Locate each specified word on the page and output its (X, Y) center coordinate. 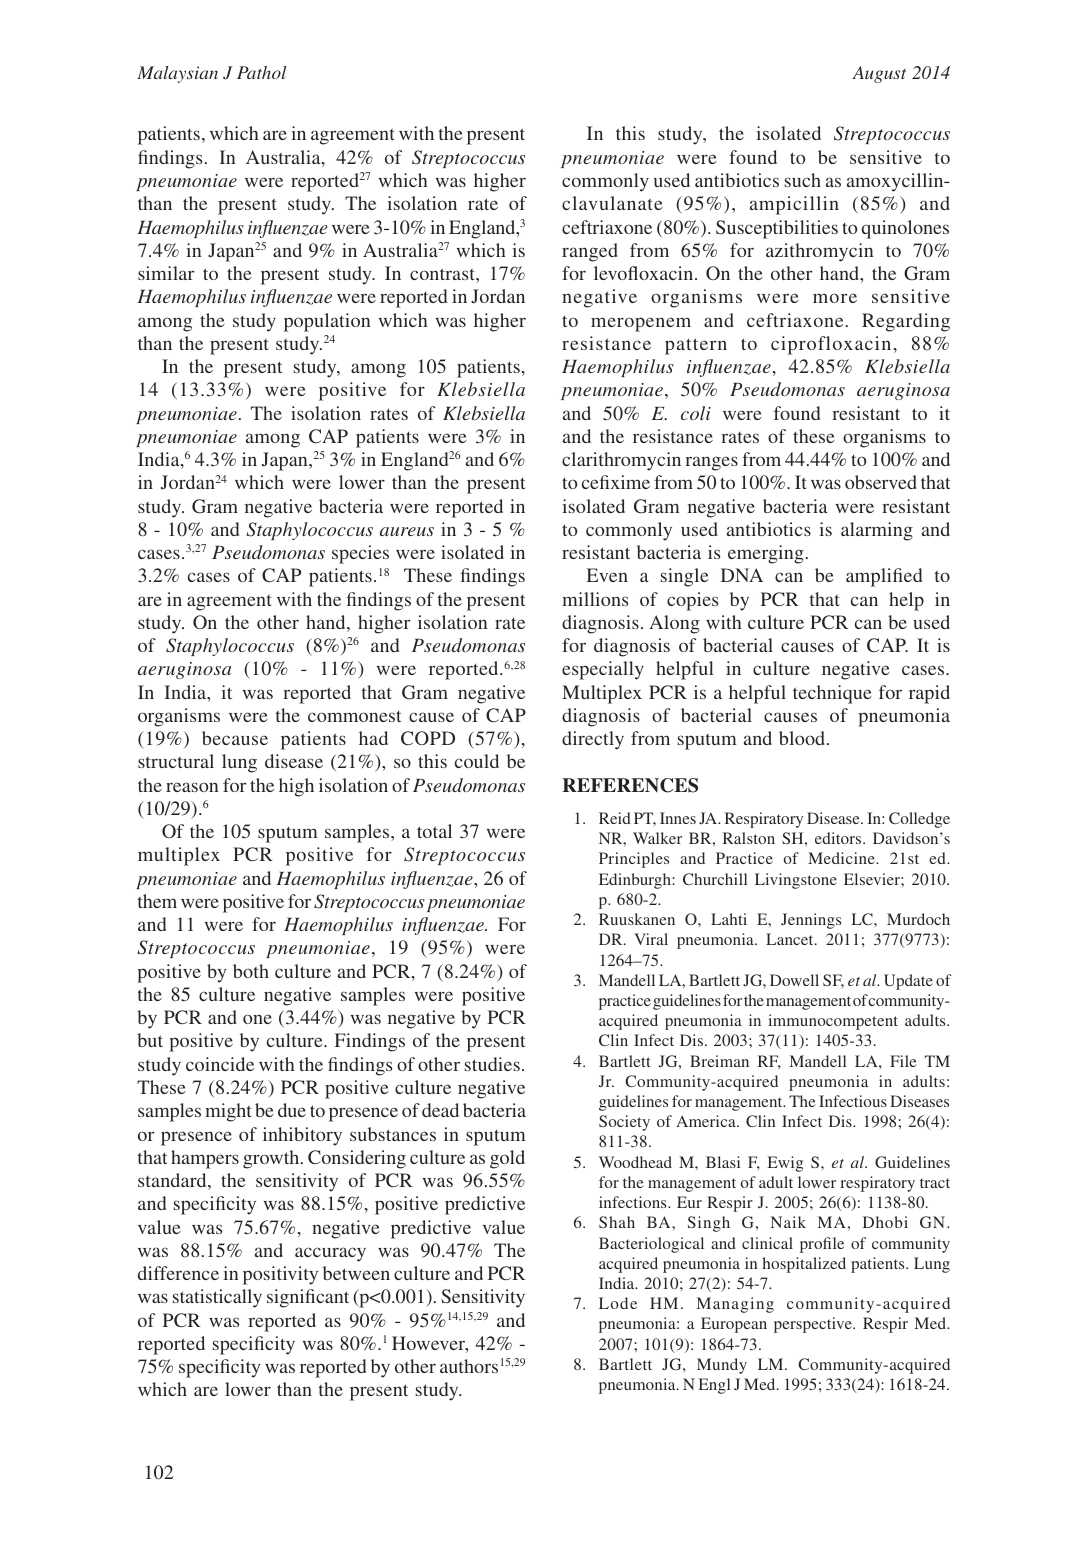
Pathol (262, 72)
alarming (877, 531)
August (879, 74)
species (360, 554)
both (251, 971)
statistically (217, 1298)
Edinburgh (635, 881)
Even (607, 575)
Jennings (811, 921)
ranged (590, 252)
